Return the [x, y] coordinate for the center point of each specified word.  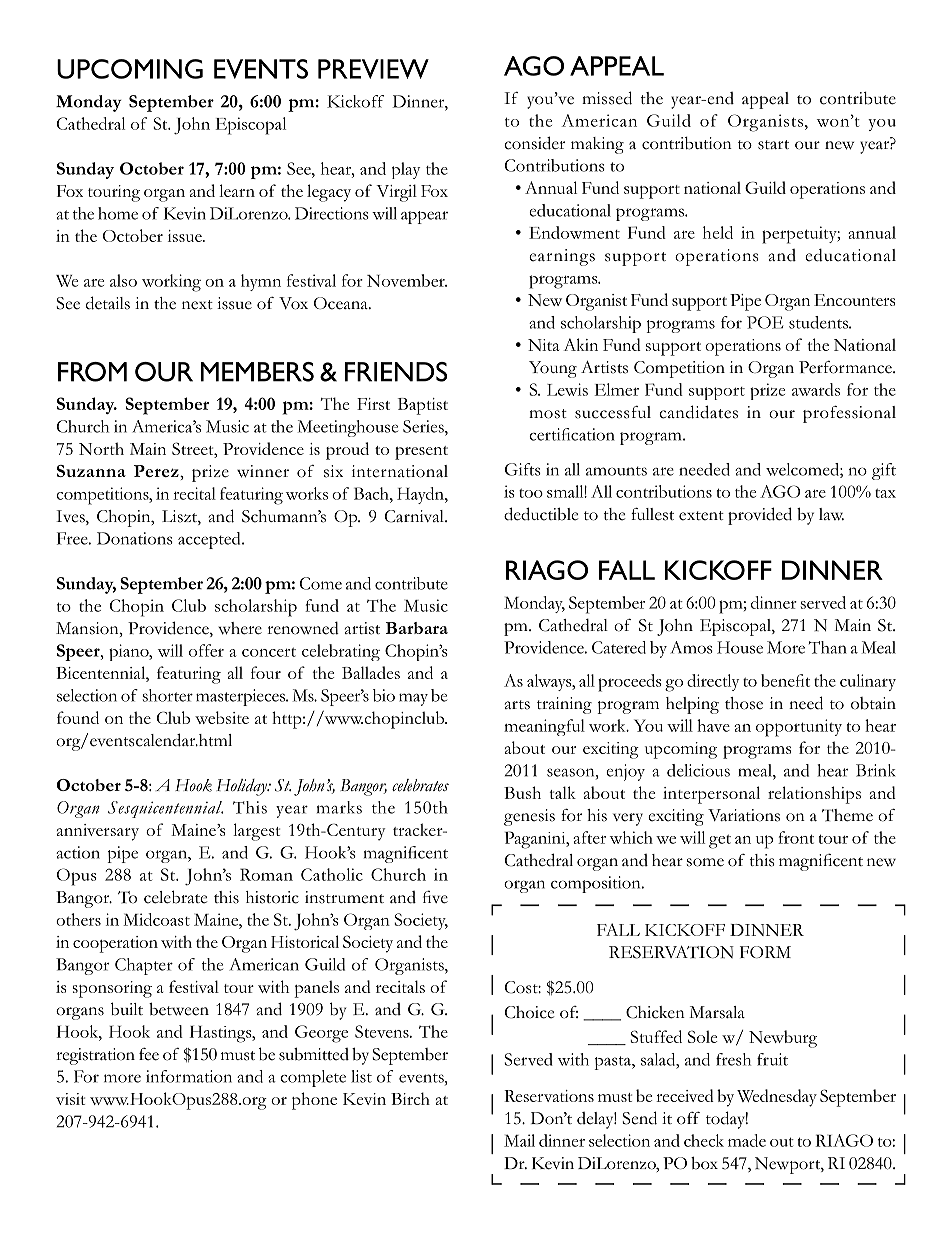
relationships [814, 795]
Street [194, 448]
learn [237, 190]
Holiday [242, 787]
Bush [522, 792]
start [773, 145]
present [421, 453]
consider [534, 143]
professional [849, 414]
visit [70, 1099]
